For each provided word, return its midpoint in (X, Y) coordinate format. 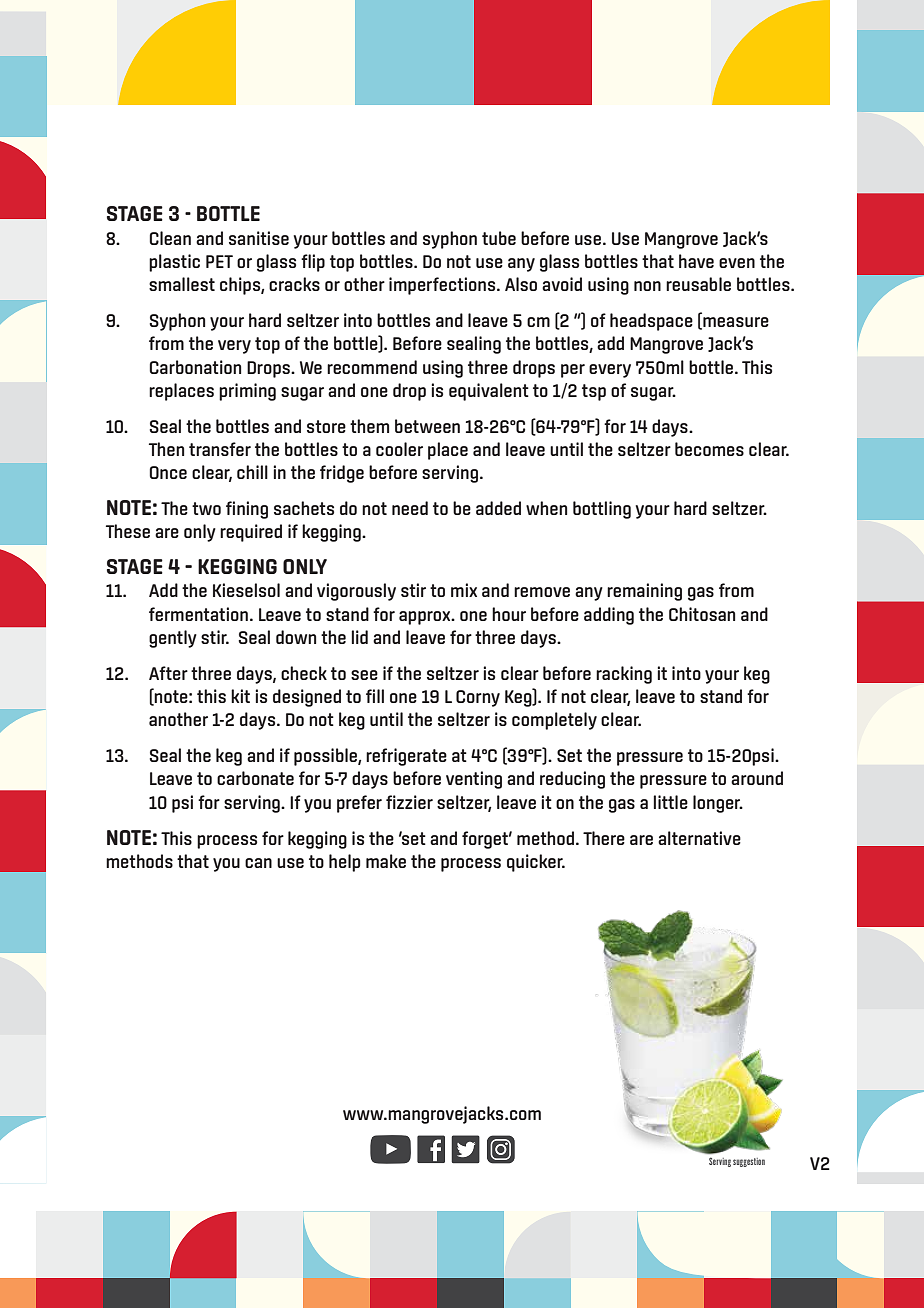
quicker (536, 863)
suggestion (749, 1162)
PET (219, 261)
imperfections (443, 286)
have (696, 261)
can (258, 863)
